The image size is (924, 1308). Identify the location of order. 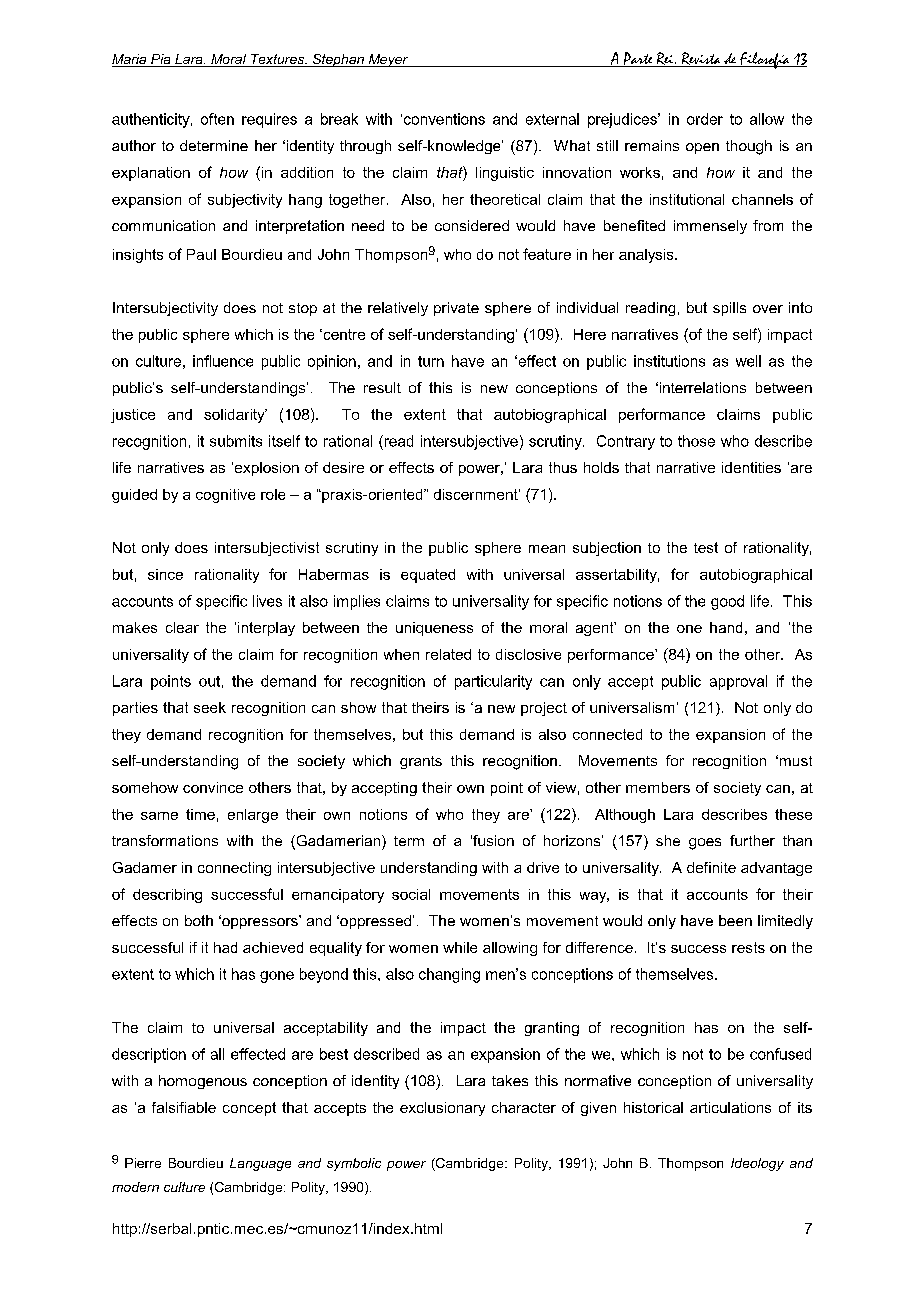
(705, 119).
